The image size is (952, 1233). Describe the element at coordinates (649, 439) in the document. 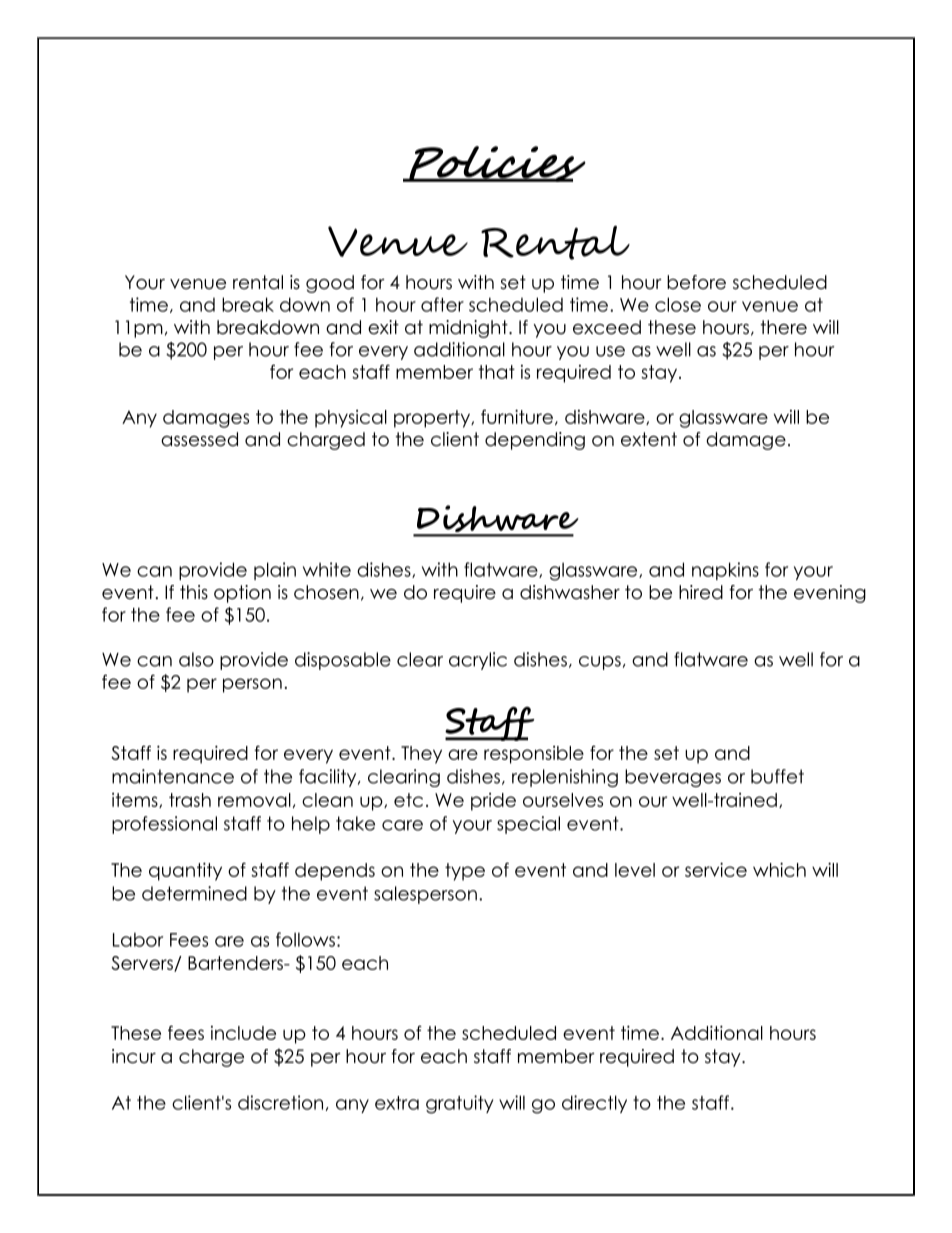

I see `extent` at that location.
